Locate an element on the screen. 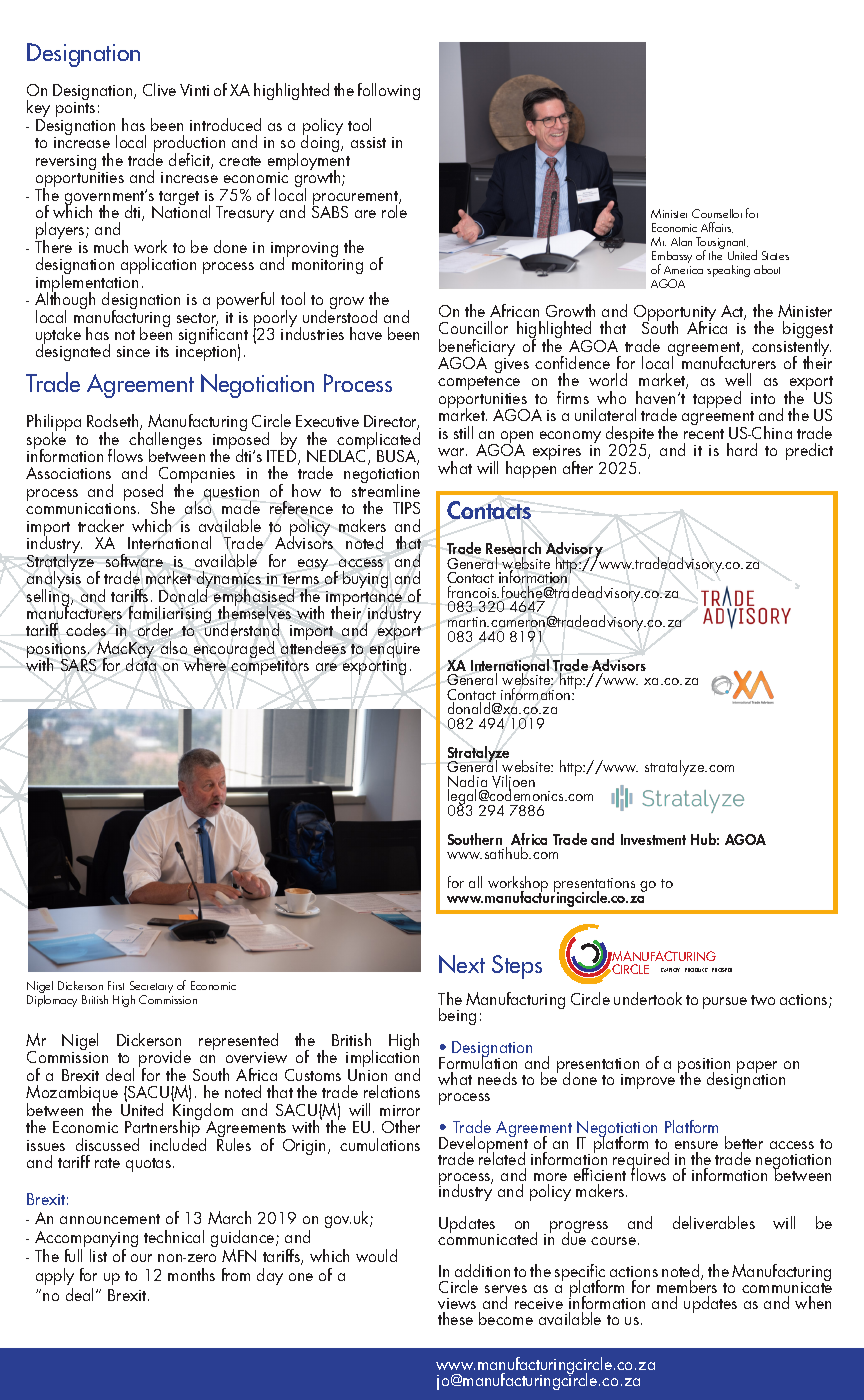  Counsellor is located at coordinates (717, 213).
